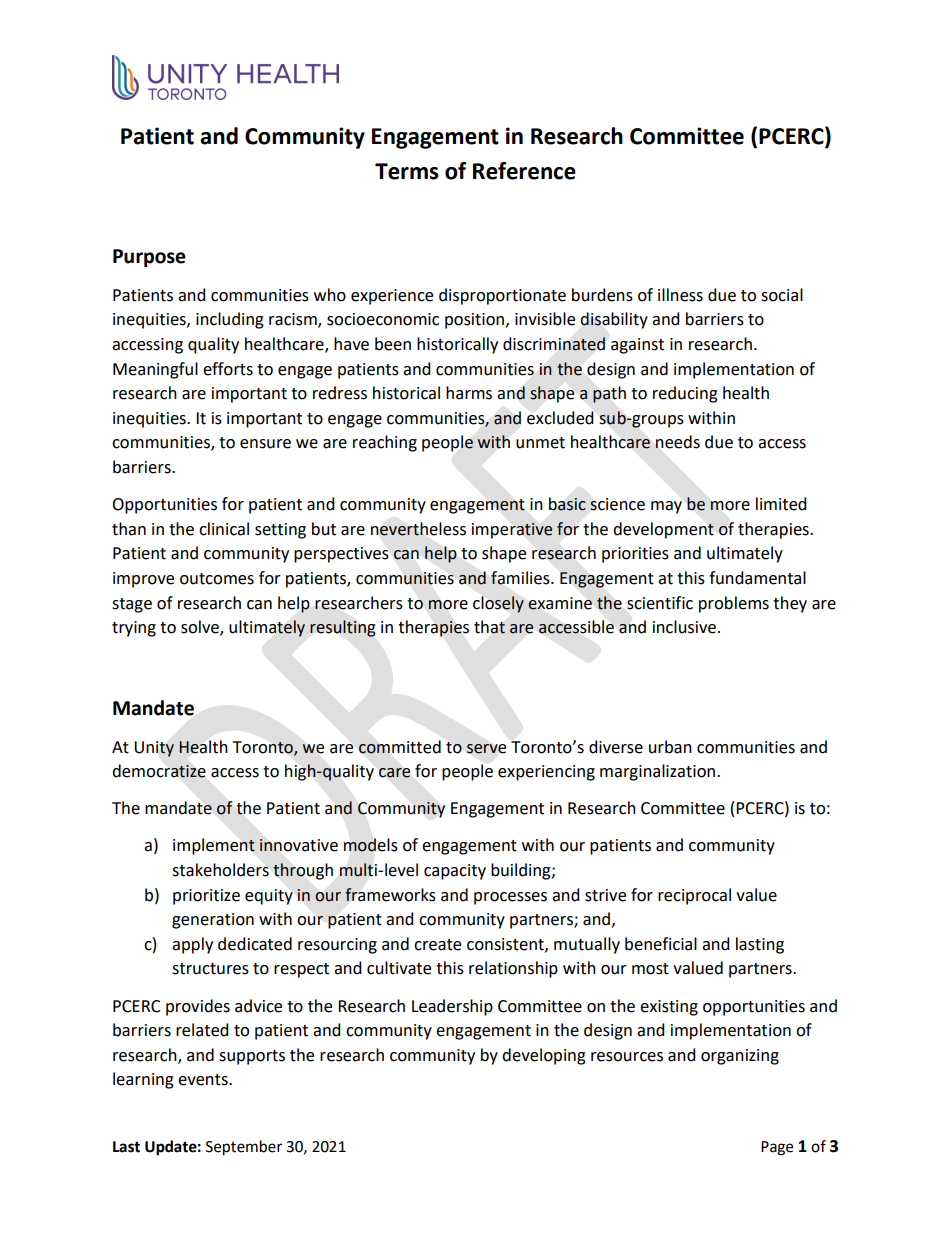  What do you see at coordinates (777, 1148) in the page?
I see `Page` at bounding box center [777, 1148].
